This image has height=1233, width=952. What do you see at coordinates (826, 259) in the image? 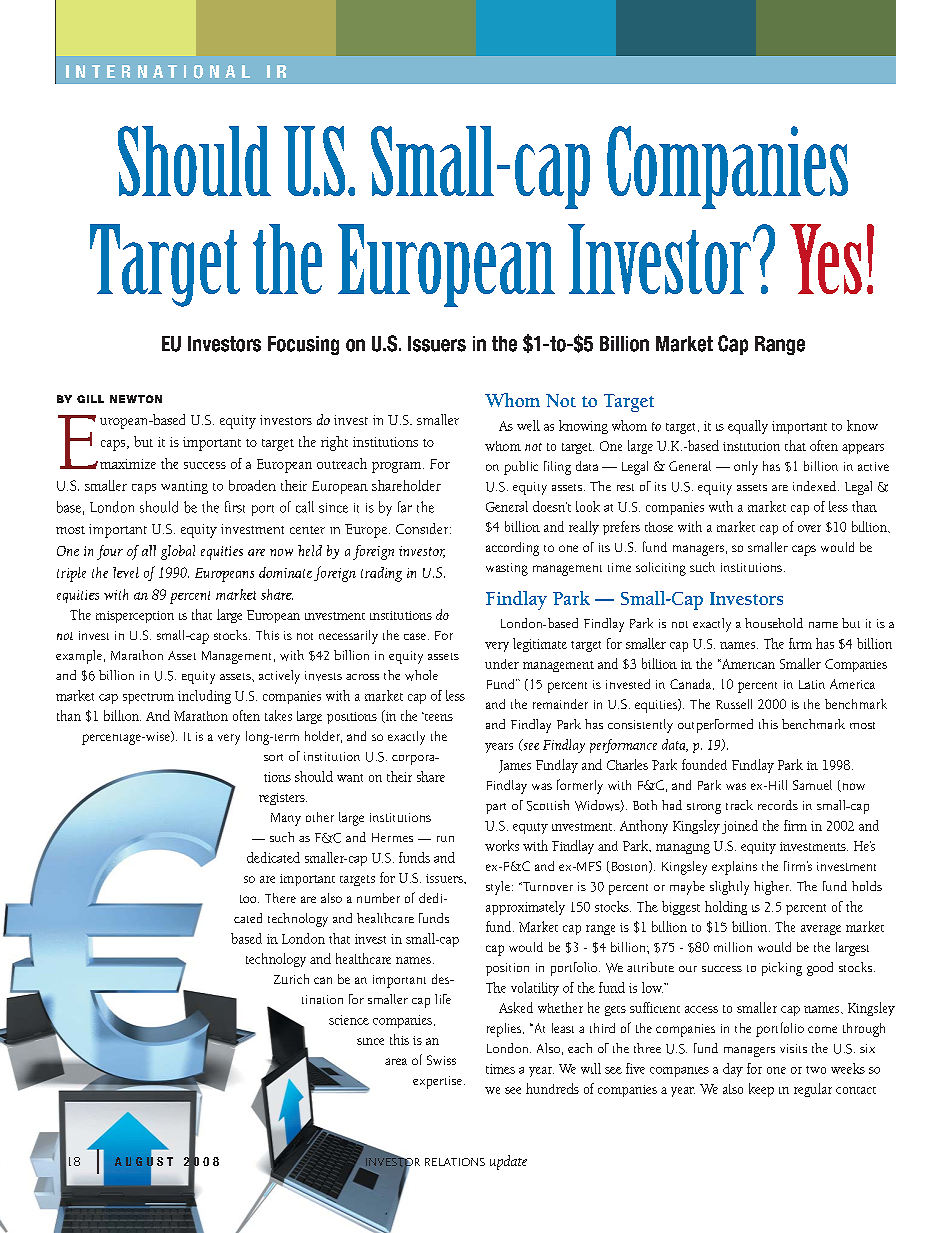
I see `Yes` at bounding box center [826, 259].
